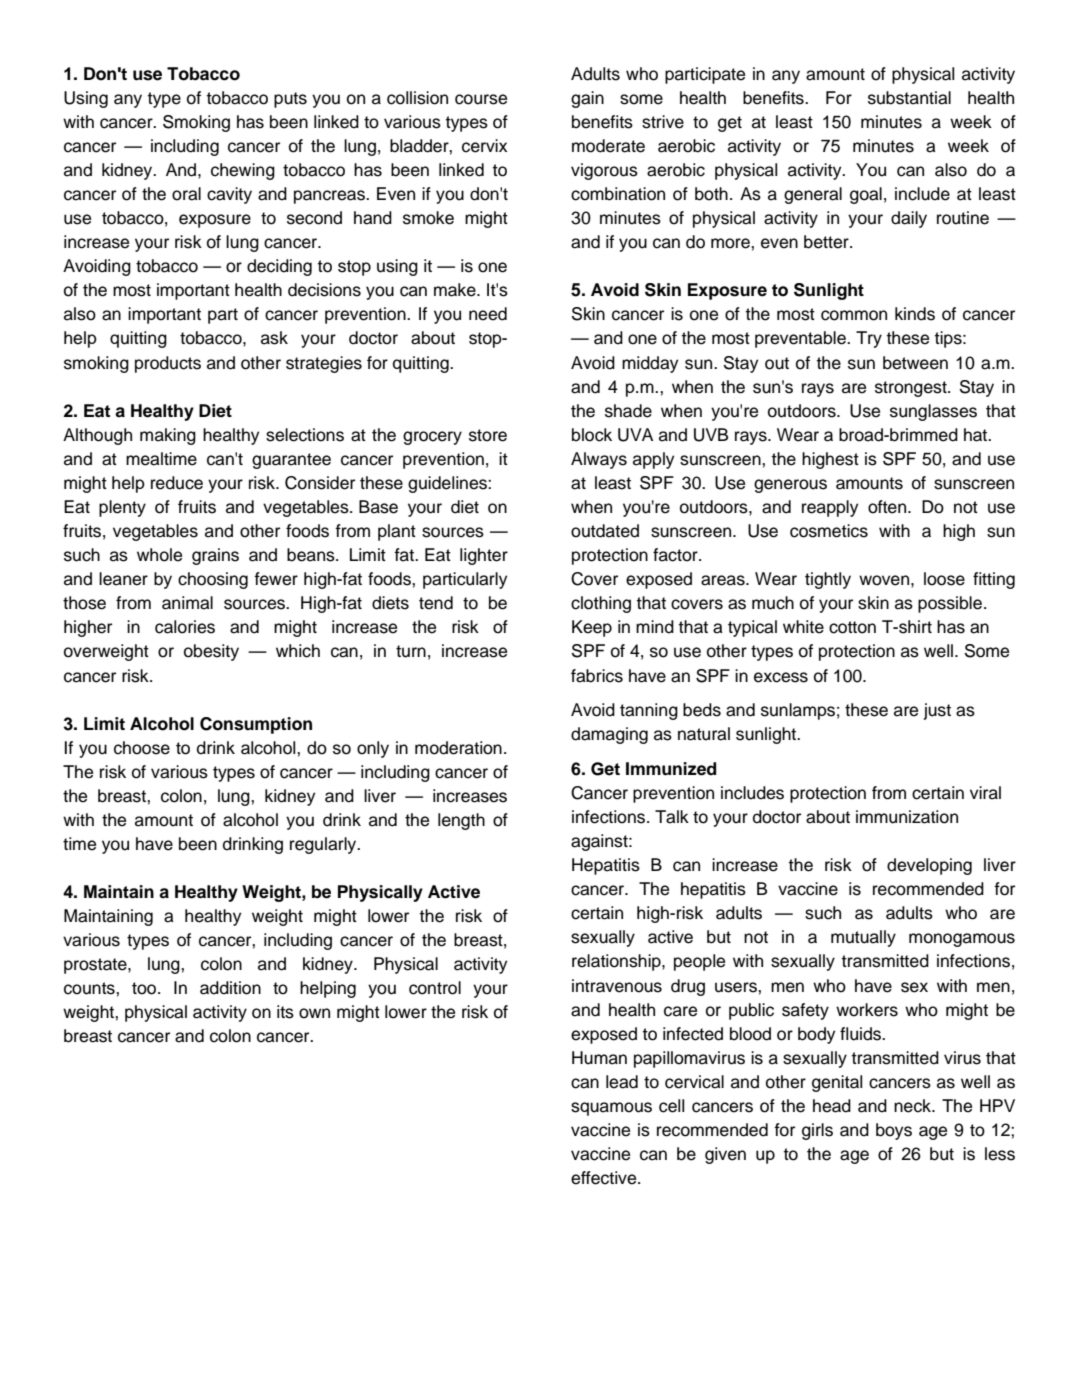 Image resolution: width=1079 pixels, height=1396 pixels. I want to click on substantial, so click(909, 98).
